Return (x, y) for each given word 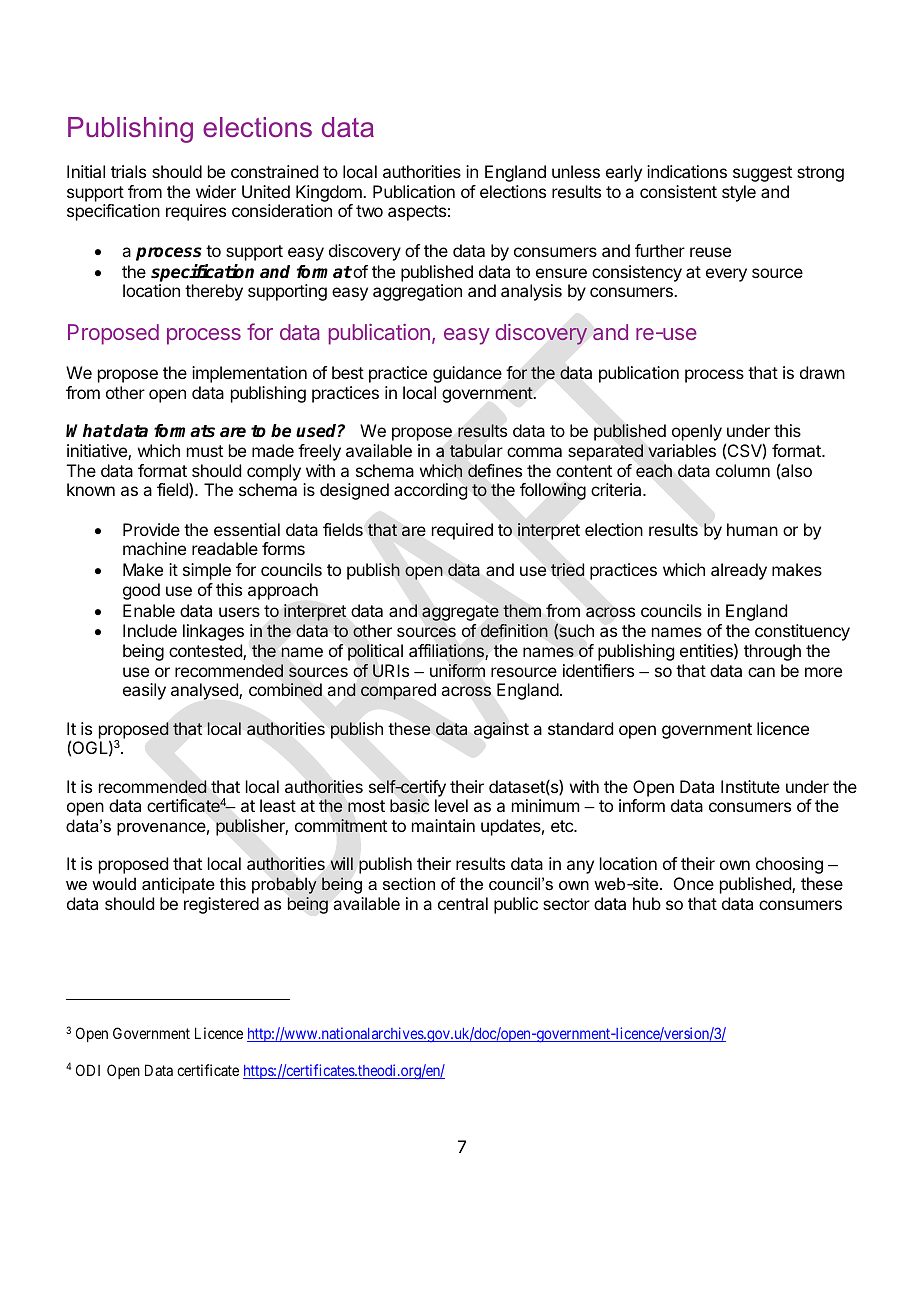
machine (154, 548)
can (761, 672)
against (501, 730)
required (462, 531)
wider (216, 191)
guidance (467, 374)
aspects (417, 213)
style (739, 193)
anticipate (178, 885)
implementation (249, 374)
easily (144, 691)
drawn (822, 372)
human (752, 529)
